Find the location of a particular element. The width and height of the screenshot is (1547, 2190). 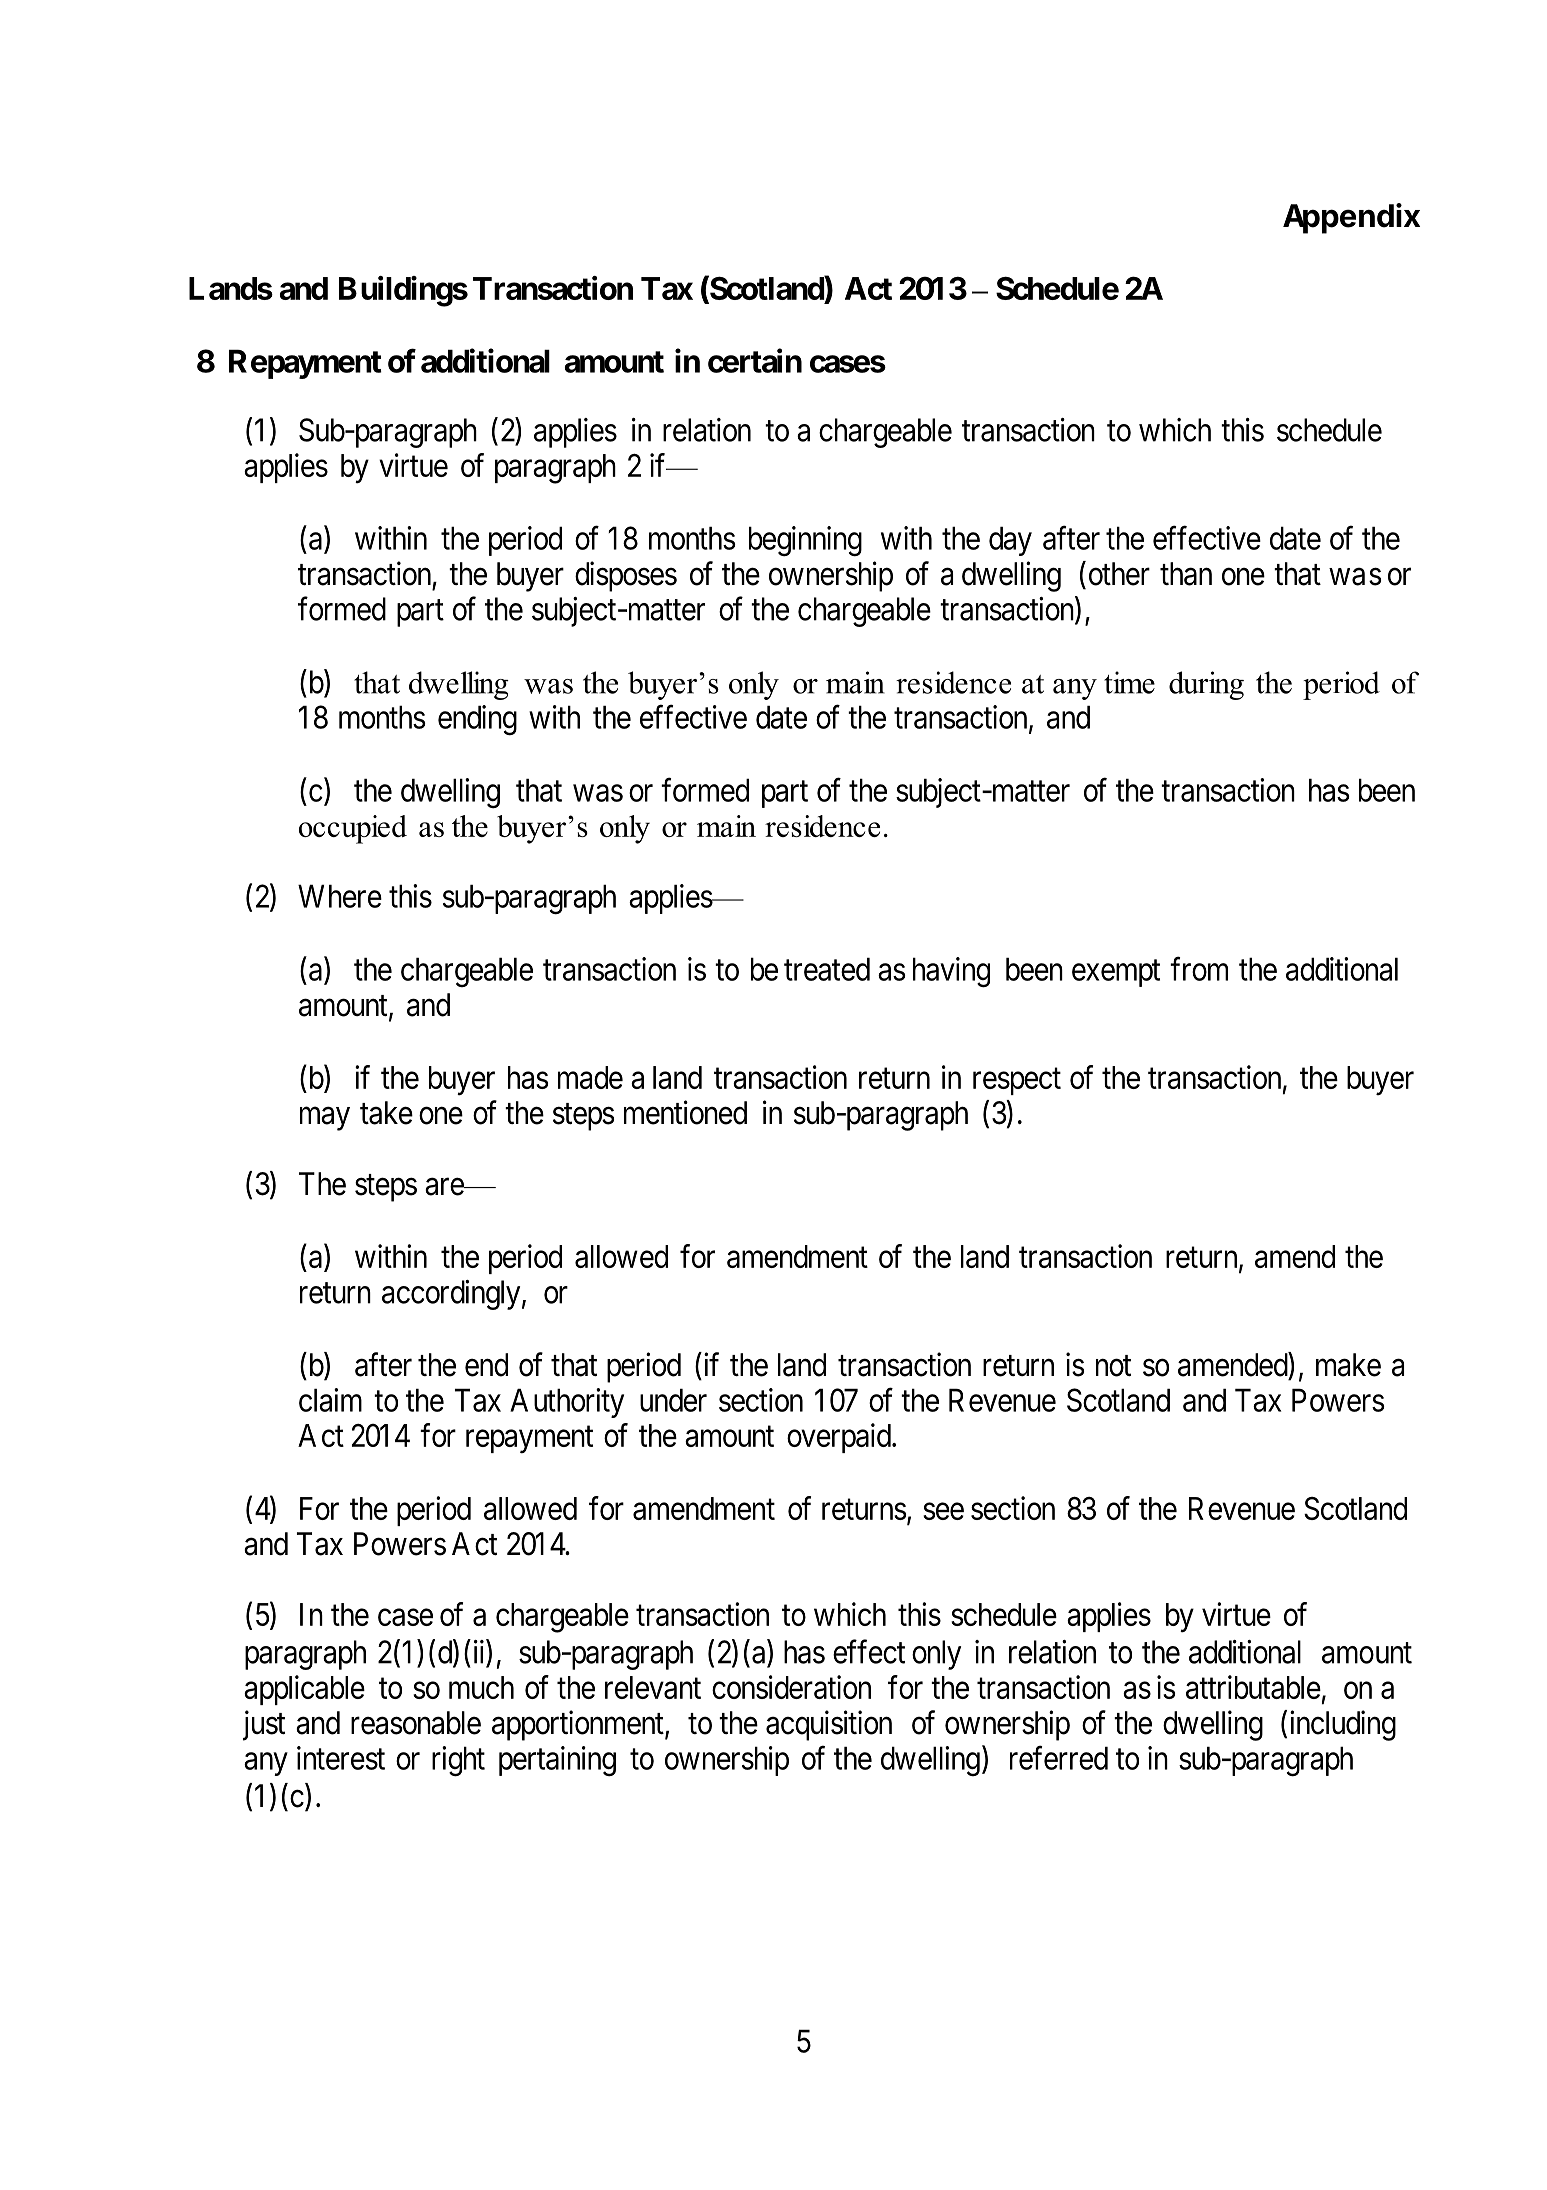

not is located at coordinates (1113, 1366).
